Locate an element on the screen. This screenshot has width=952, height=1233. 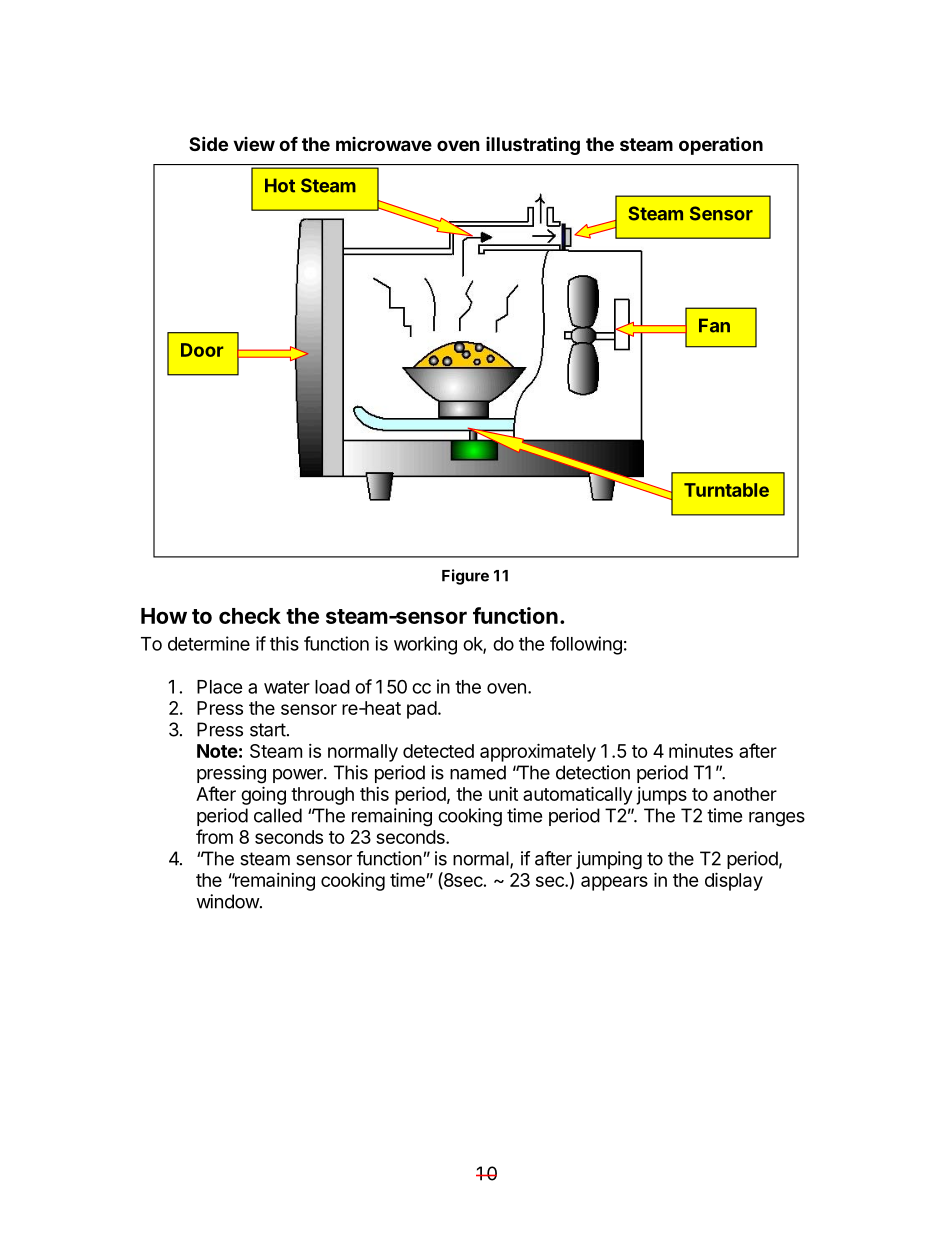
window is located at coordinates (228, 901).
